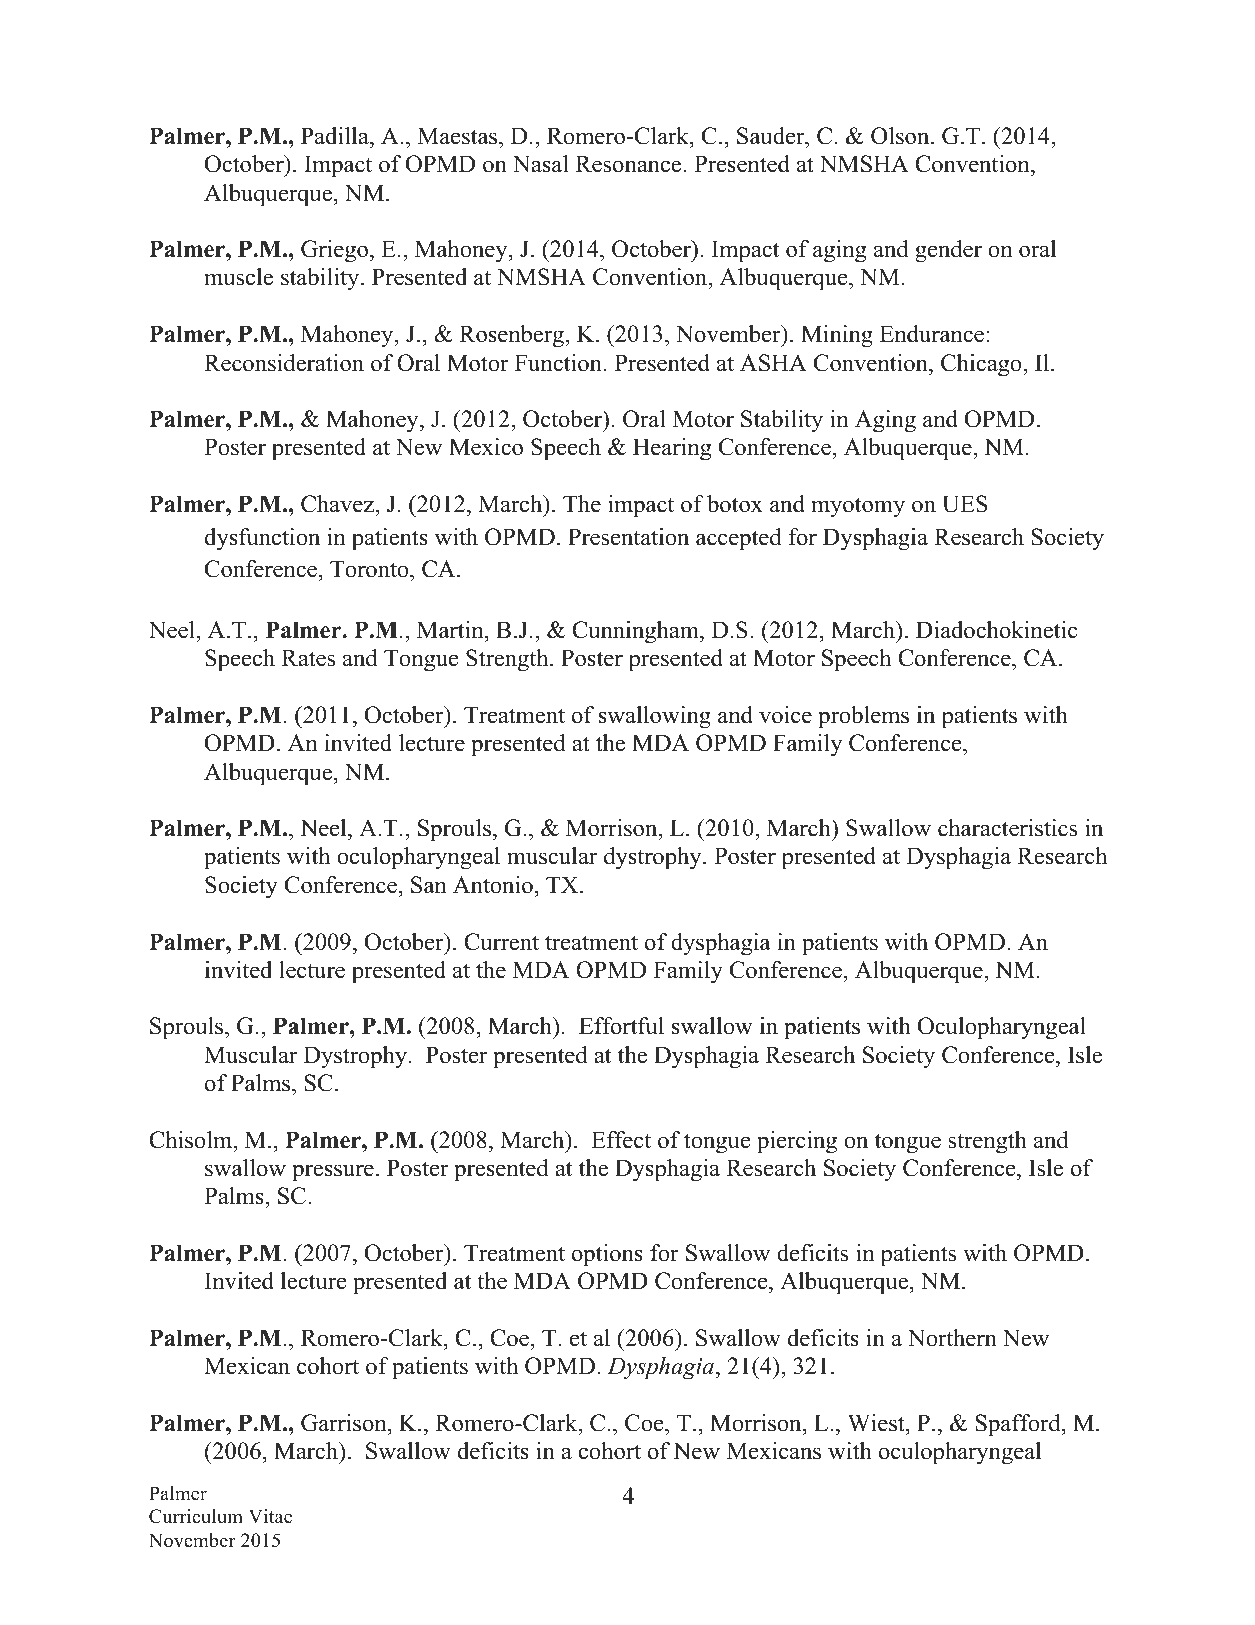  I want to click on Olson, so click(901, 136).
